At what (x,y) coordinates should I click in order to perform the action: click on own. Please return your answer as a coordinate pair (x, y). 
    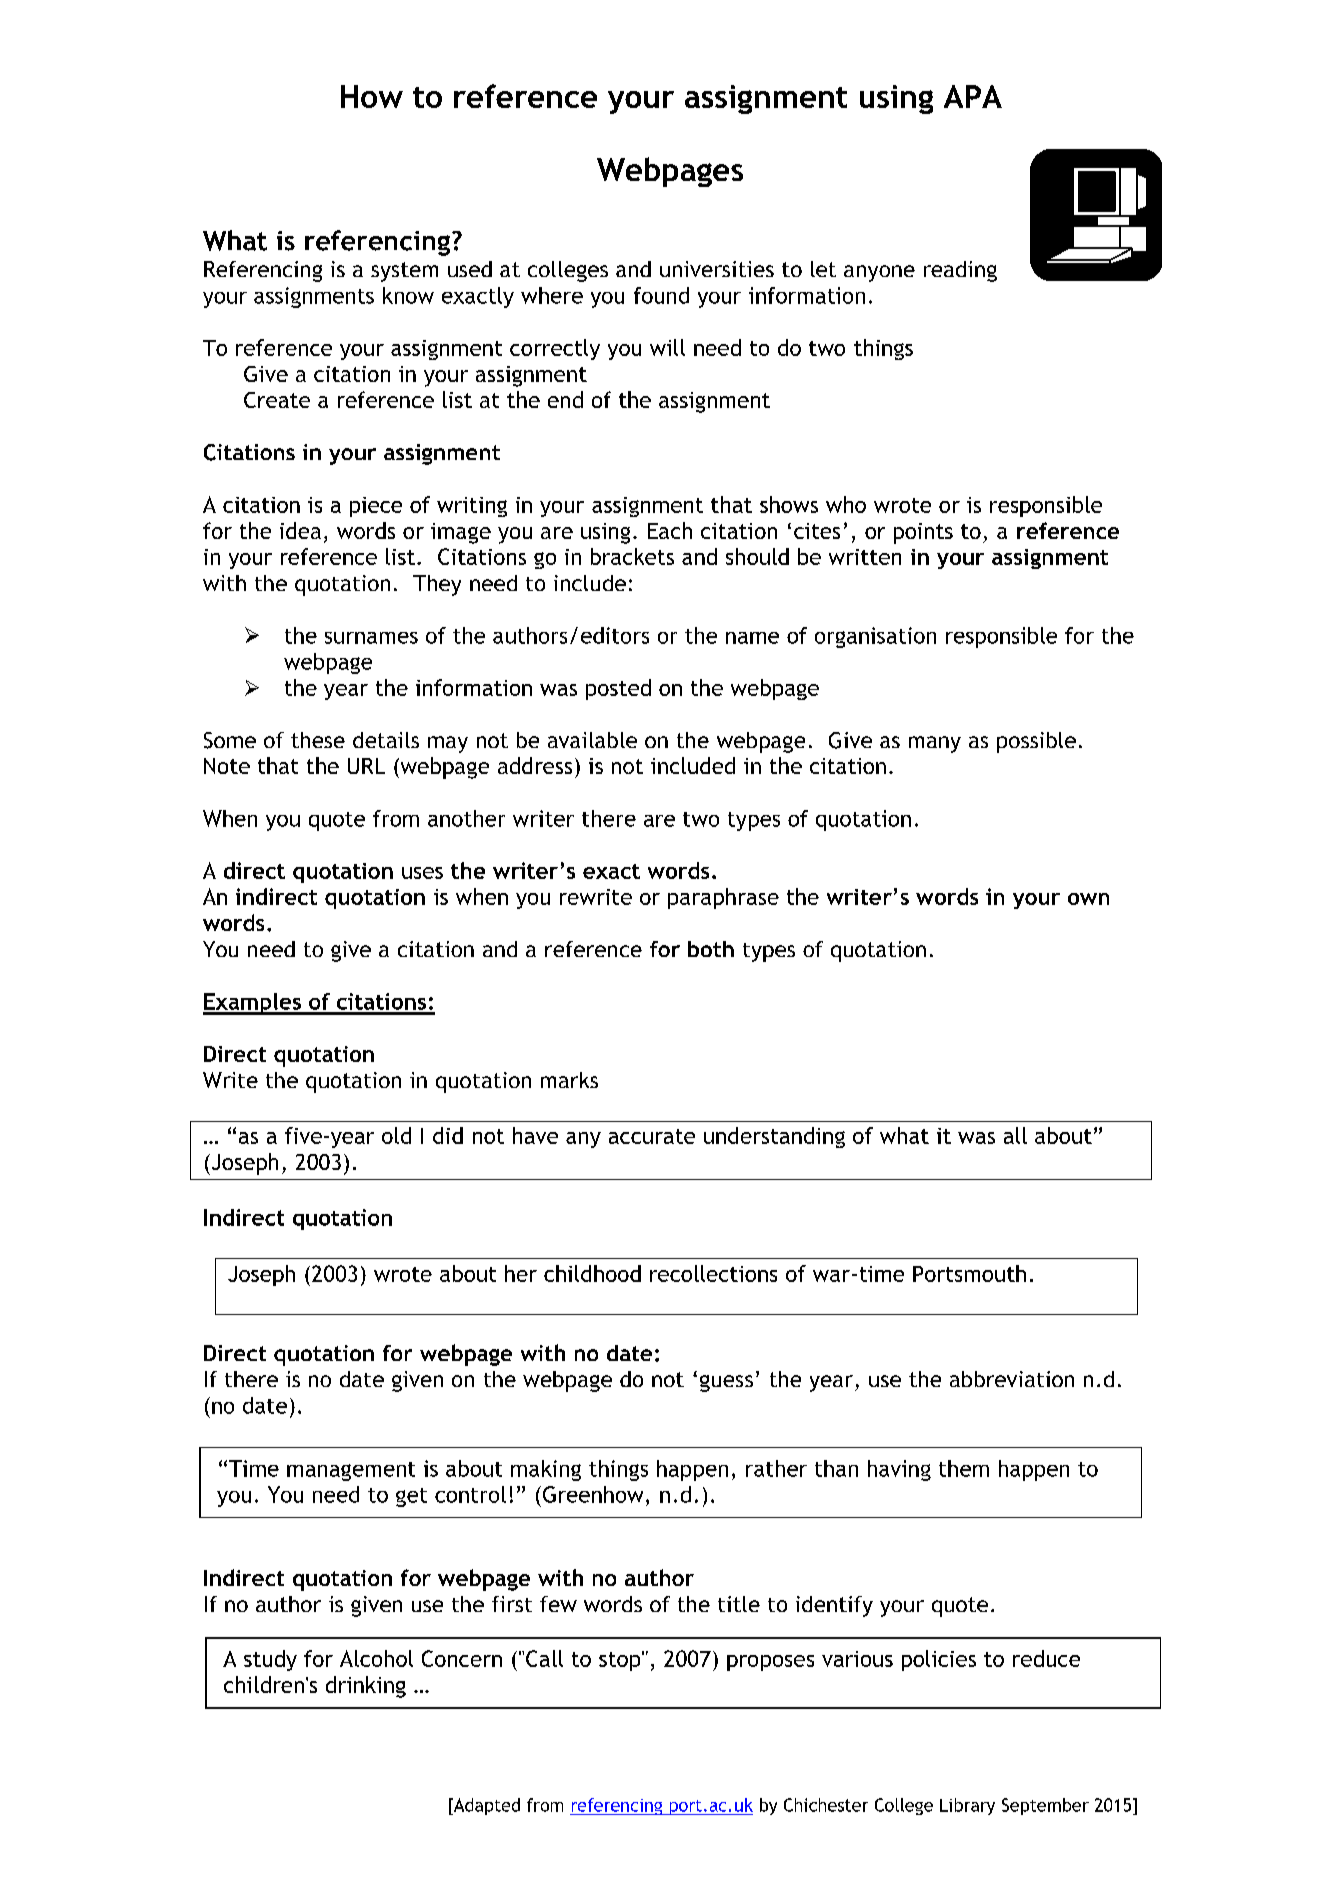
    Looking at the image, I should click on (1088, 899).
